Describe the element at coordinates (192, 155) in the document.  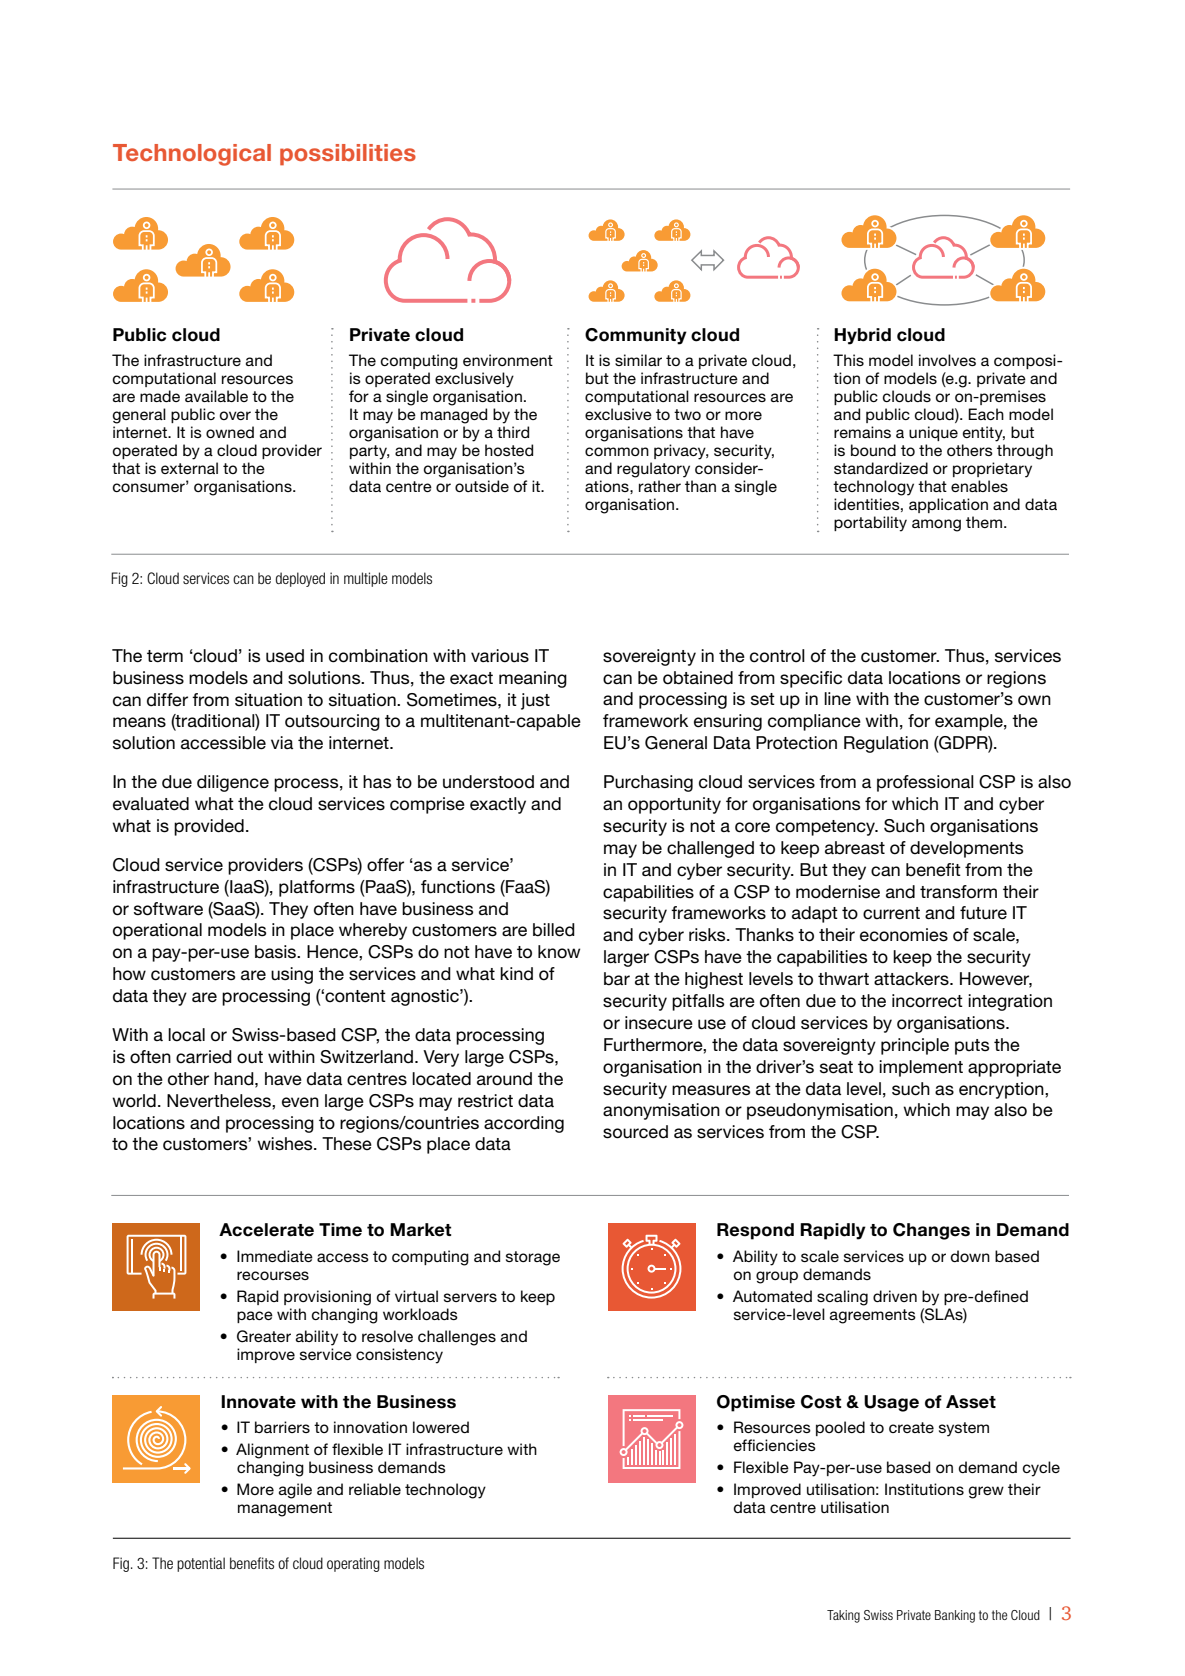
I see `Technological` at that location.
